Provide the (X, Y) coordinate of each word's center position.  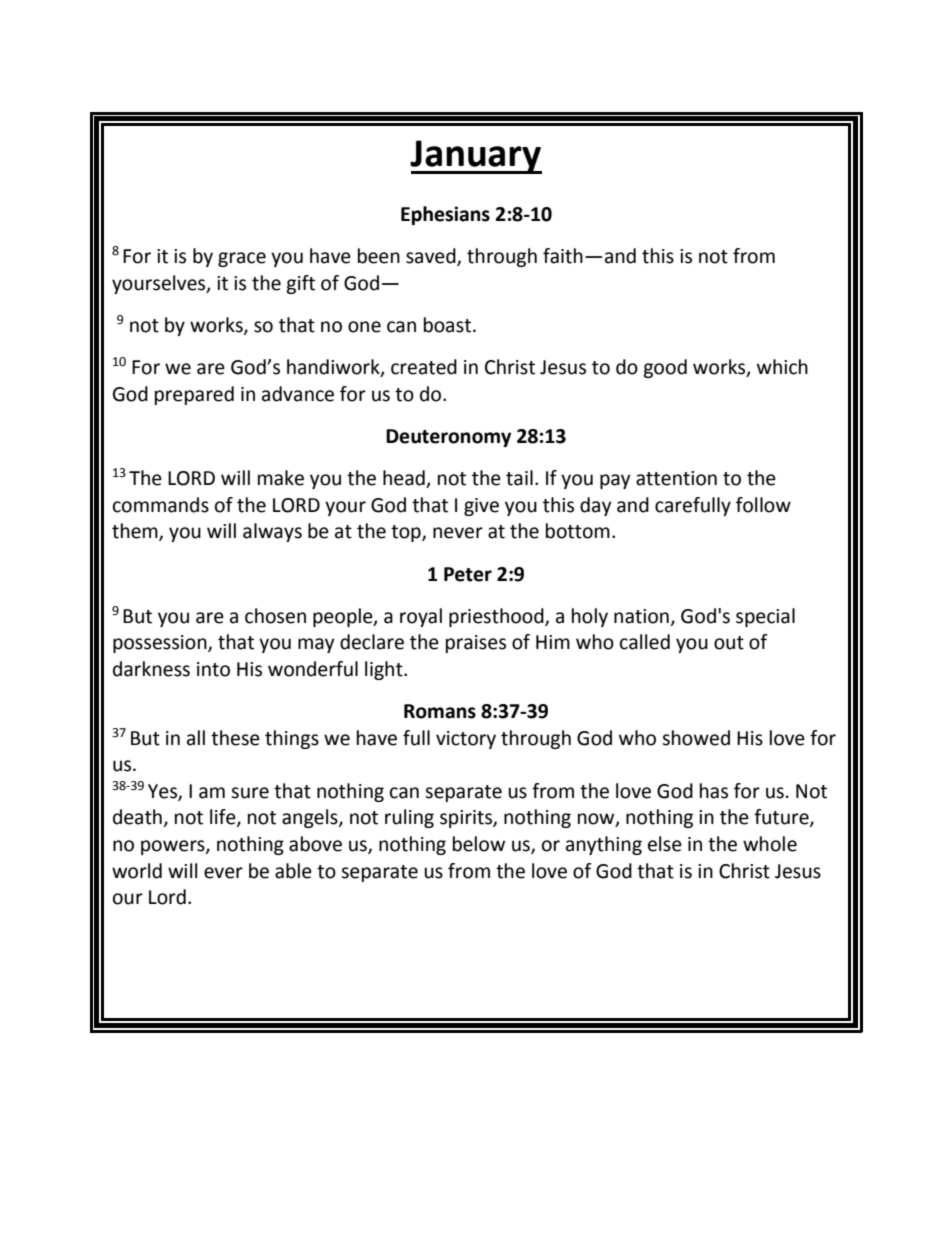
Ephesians (445, 215)
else (665, 844)
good (665, 368)
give (481, 507)
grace (242, 259)
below (479, 844)
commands (161, 505)
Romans (440, 711)
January (476, 157)
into (213, 669)
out (729, 643)
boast (447, 325)
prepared (194, 395)
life (224, 818)
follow (763, 505)
